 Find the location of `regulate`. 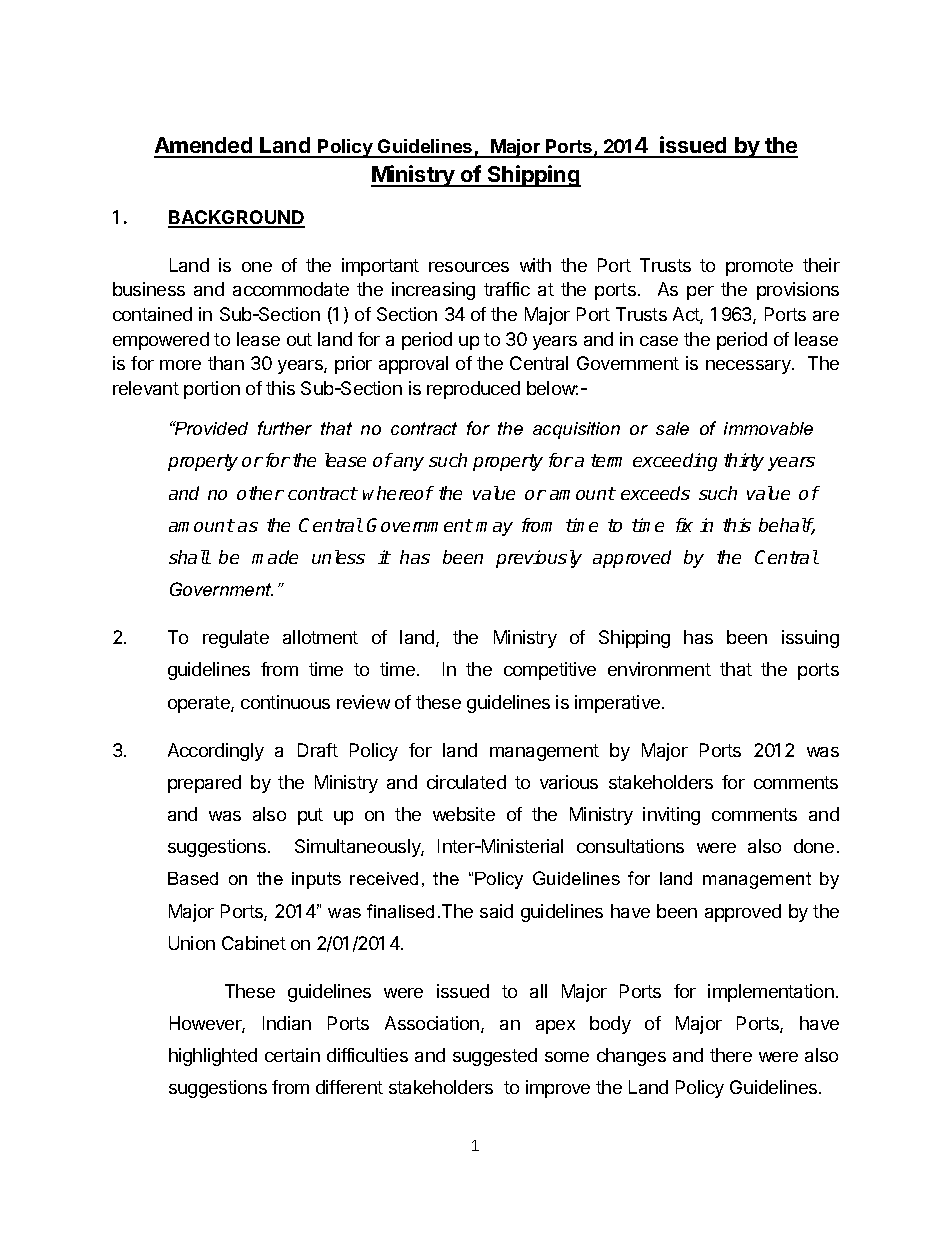

regulate is located at coordinates (236, 639).
